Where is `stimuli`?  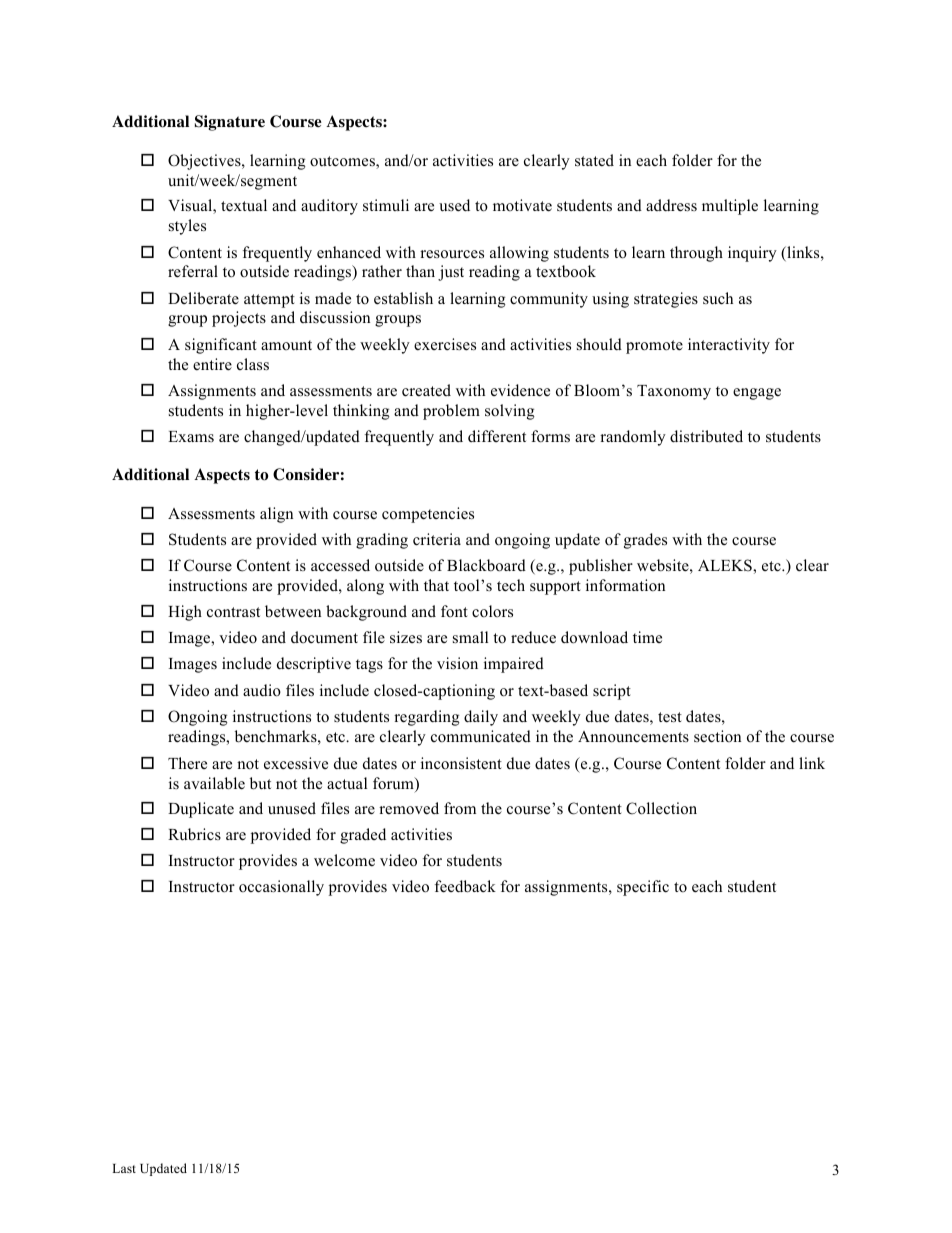
stimuli is located at coordinates (386, 205).
